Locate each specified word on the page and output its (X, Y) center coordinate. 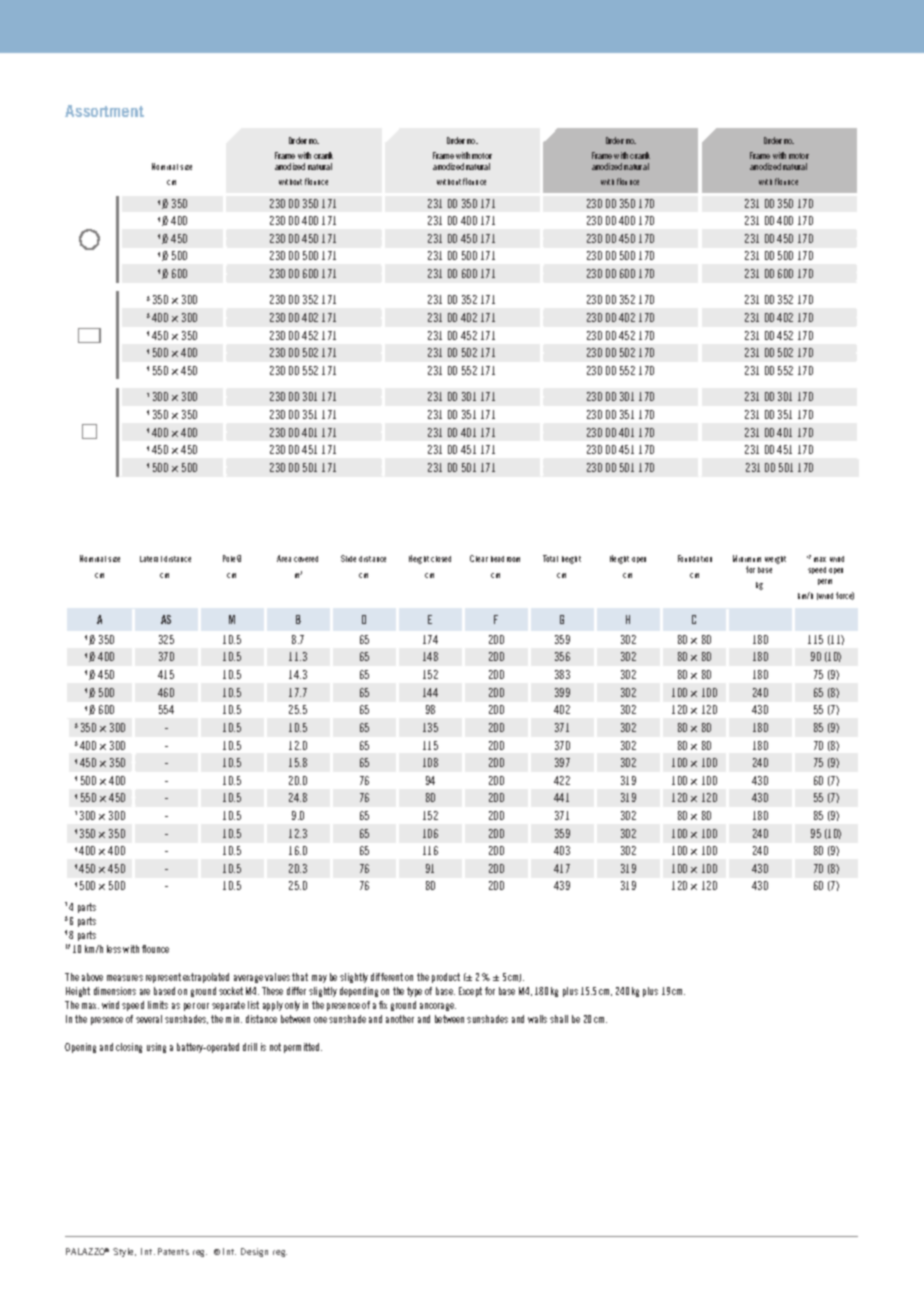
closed (441, 559)
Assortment (104, 111)
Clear (479, 558)
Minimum (747, 558)
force (845, 596)
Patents (173, 1251)
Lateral (151, 559)
